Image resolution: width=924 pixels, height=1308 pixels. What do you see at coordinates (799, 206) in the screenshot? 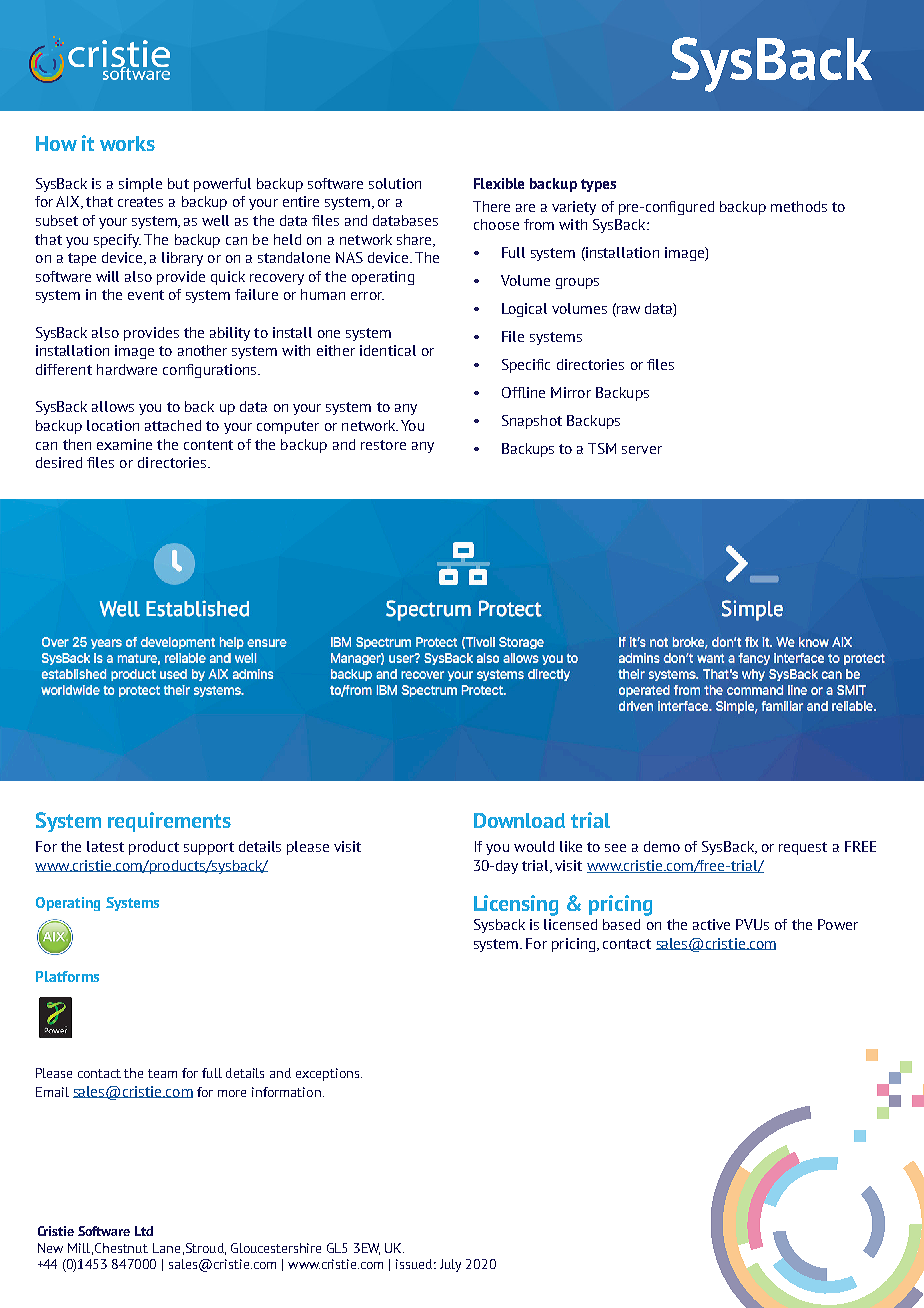
I see `methods` at bounding box center [799, 206].
